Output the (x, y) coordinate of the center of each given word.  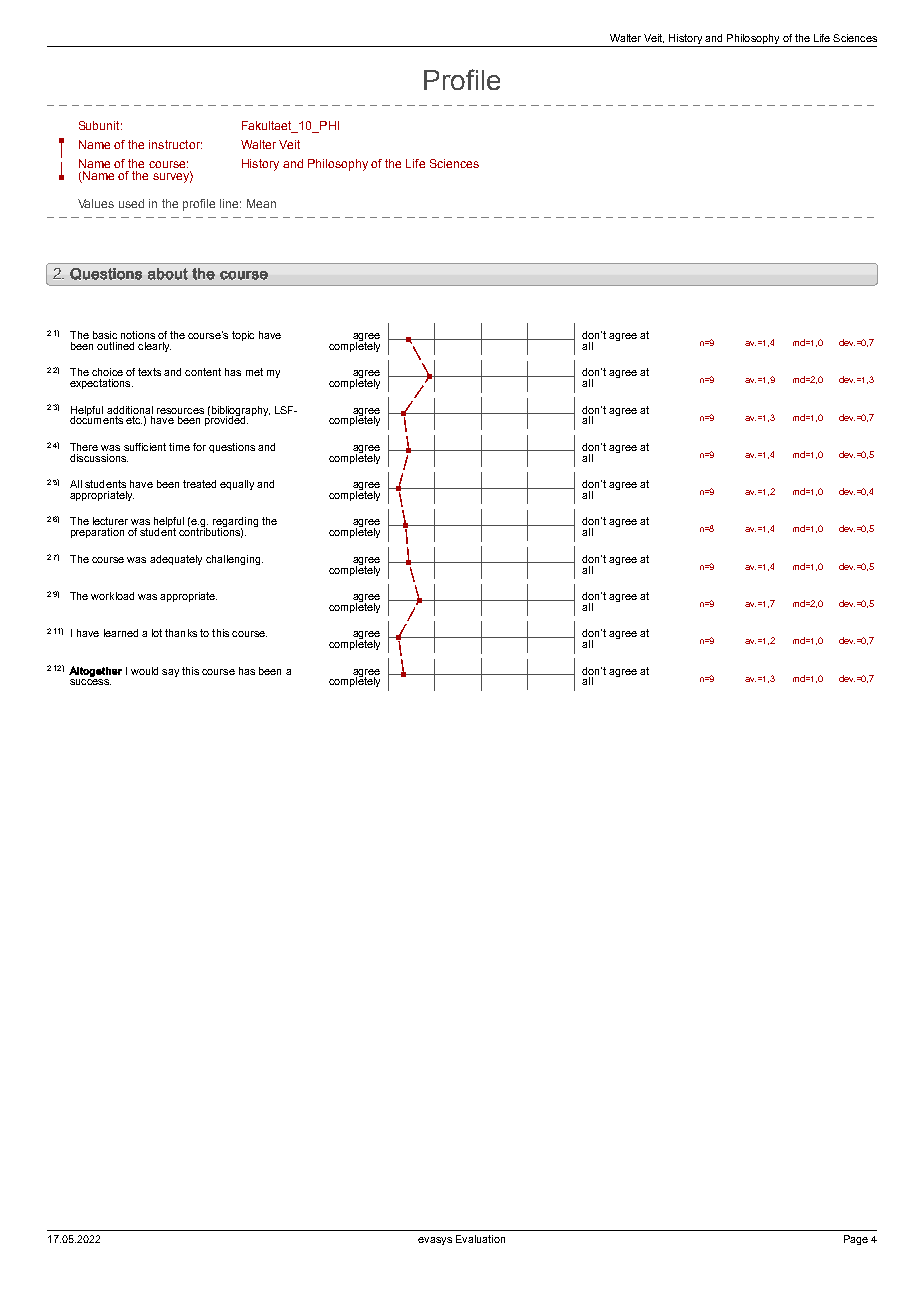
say (170, 673)
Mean (261, 203)
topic (243, 336)
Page (856, 1240)
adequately (176, 560)
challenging (234, 560)
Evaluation (480, 1239)
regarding (235, 523)
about (168, 274)
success (90, 682)
